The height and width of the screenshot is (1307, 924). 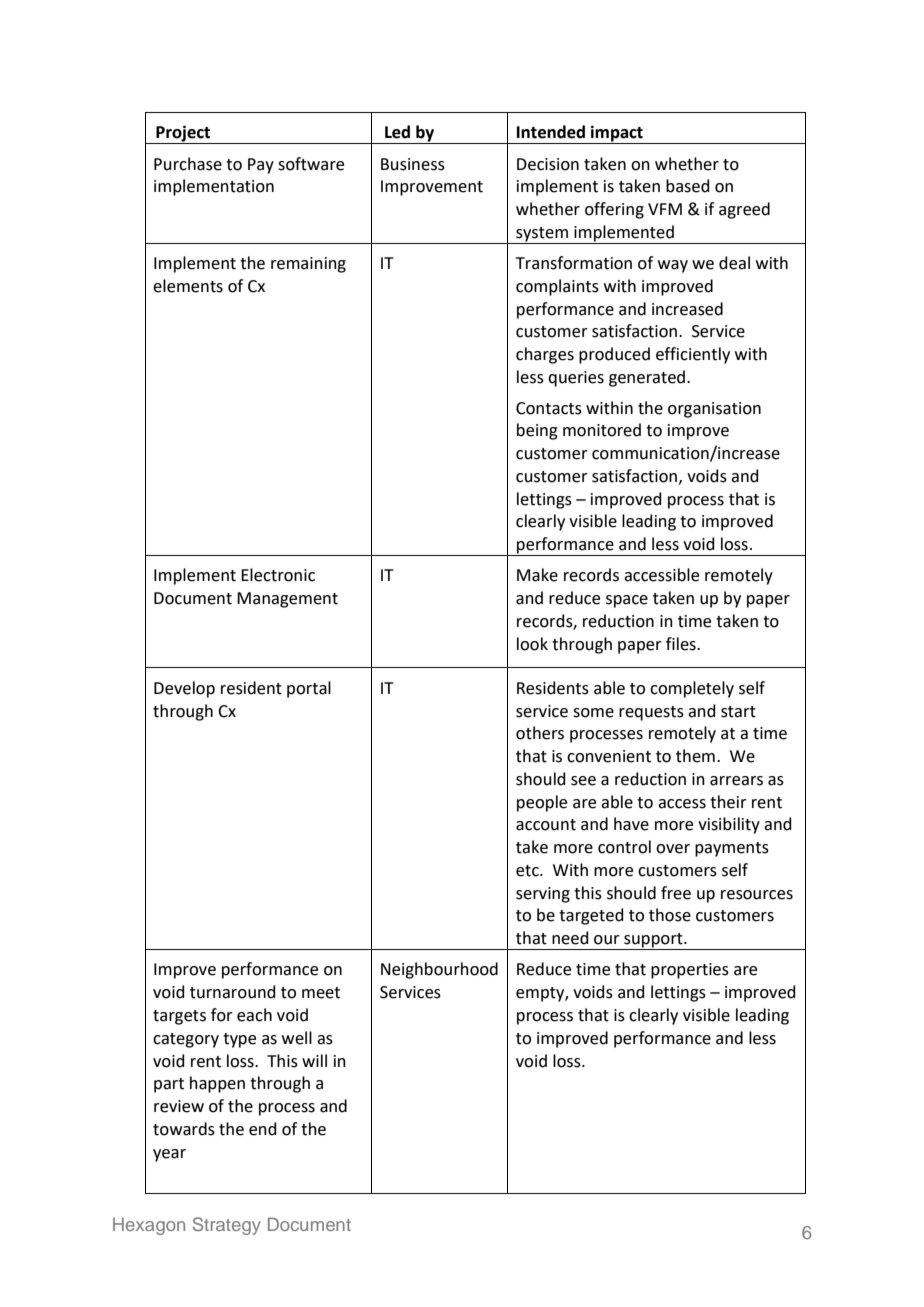 I want to click on turnaround, so click(x=233, y=992).
